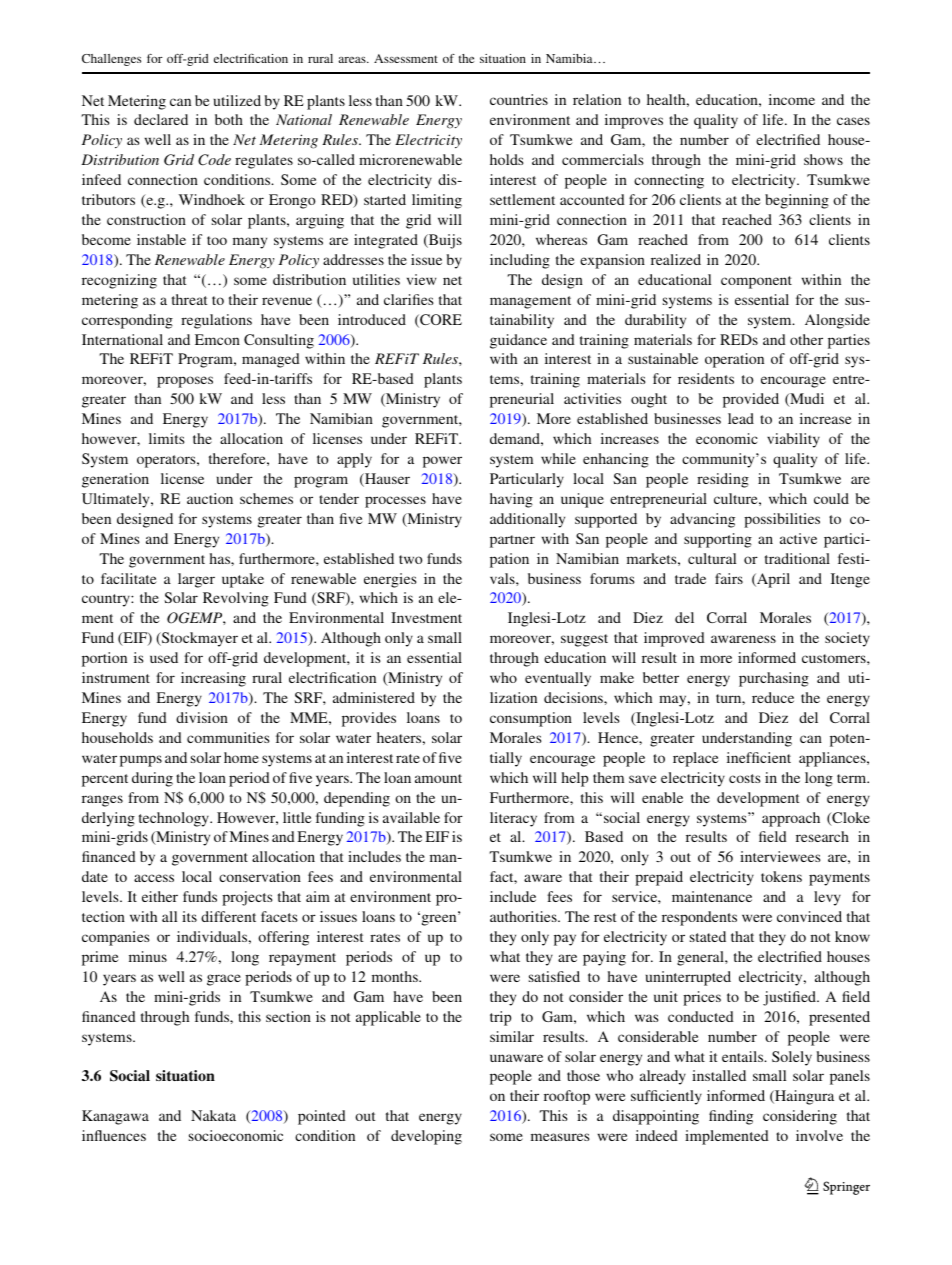 Image resolution: width=952 pixels, height=1265 pixels. I want to click on guidance, so click(518, 341).
